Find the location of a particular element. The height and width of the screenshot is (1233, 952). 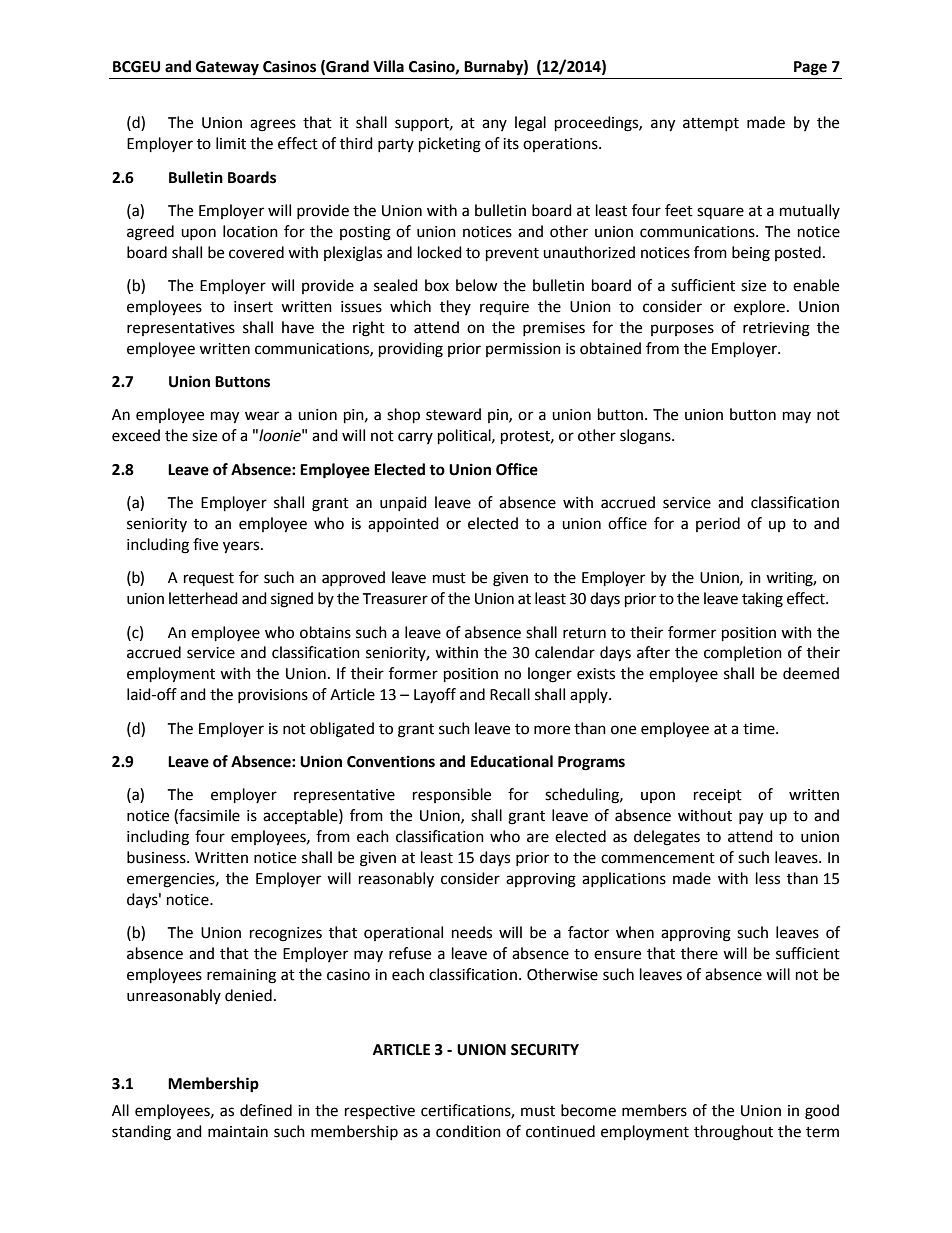

legal is located at coordinates (530, 124).
